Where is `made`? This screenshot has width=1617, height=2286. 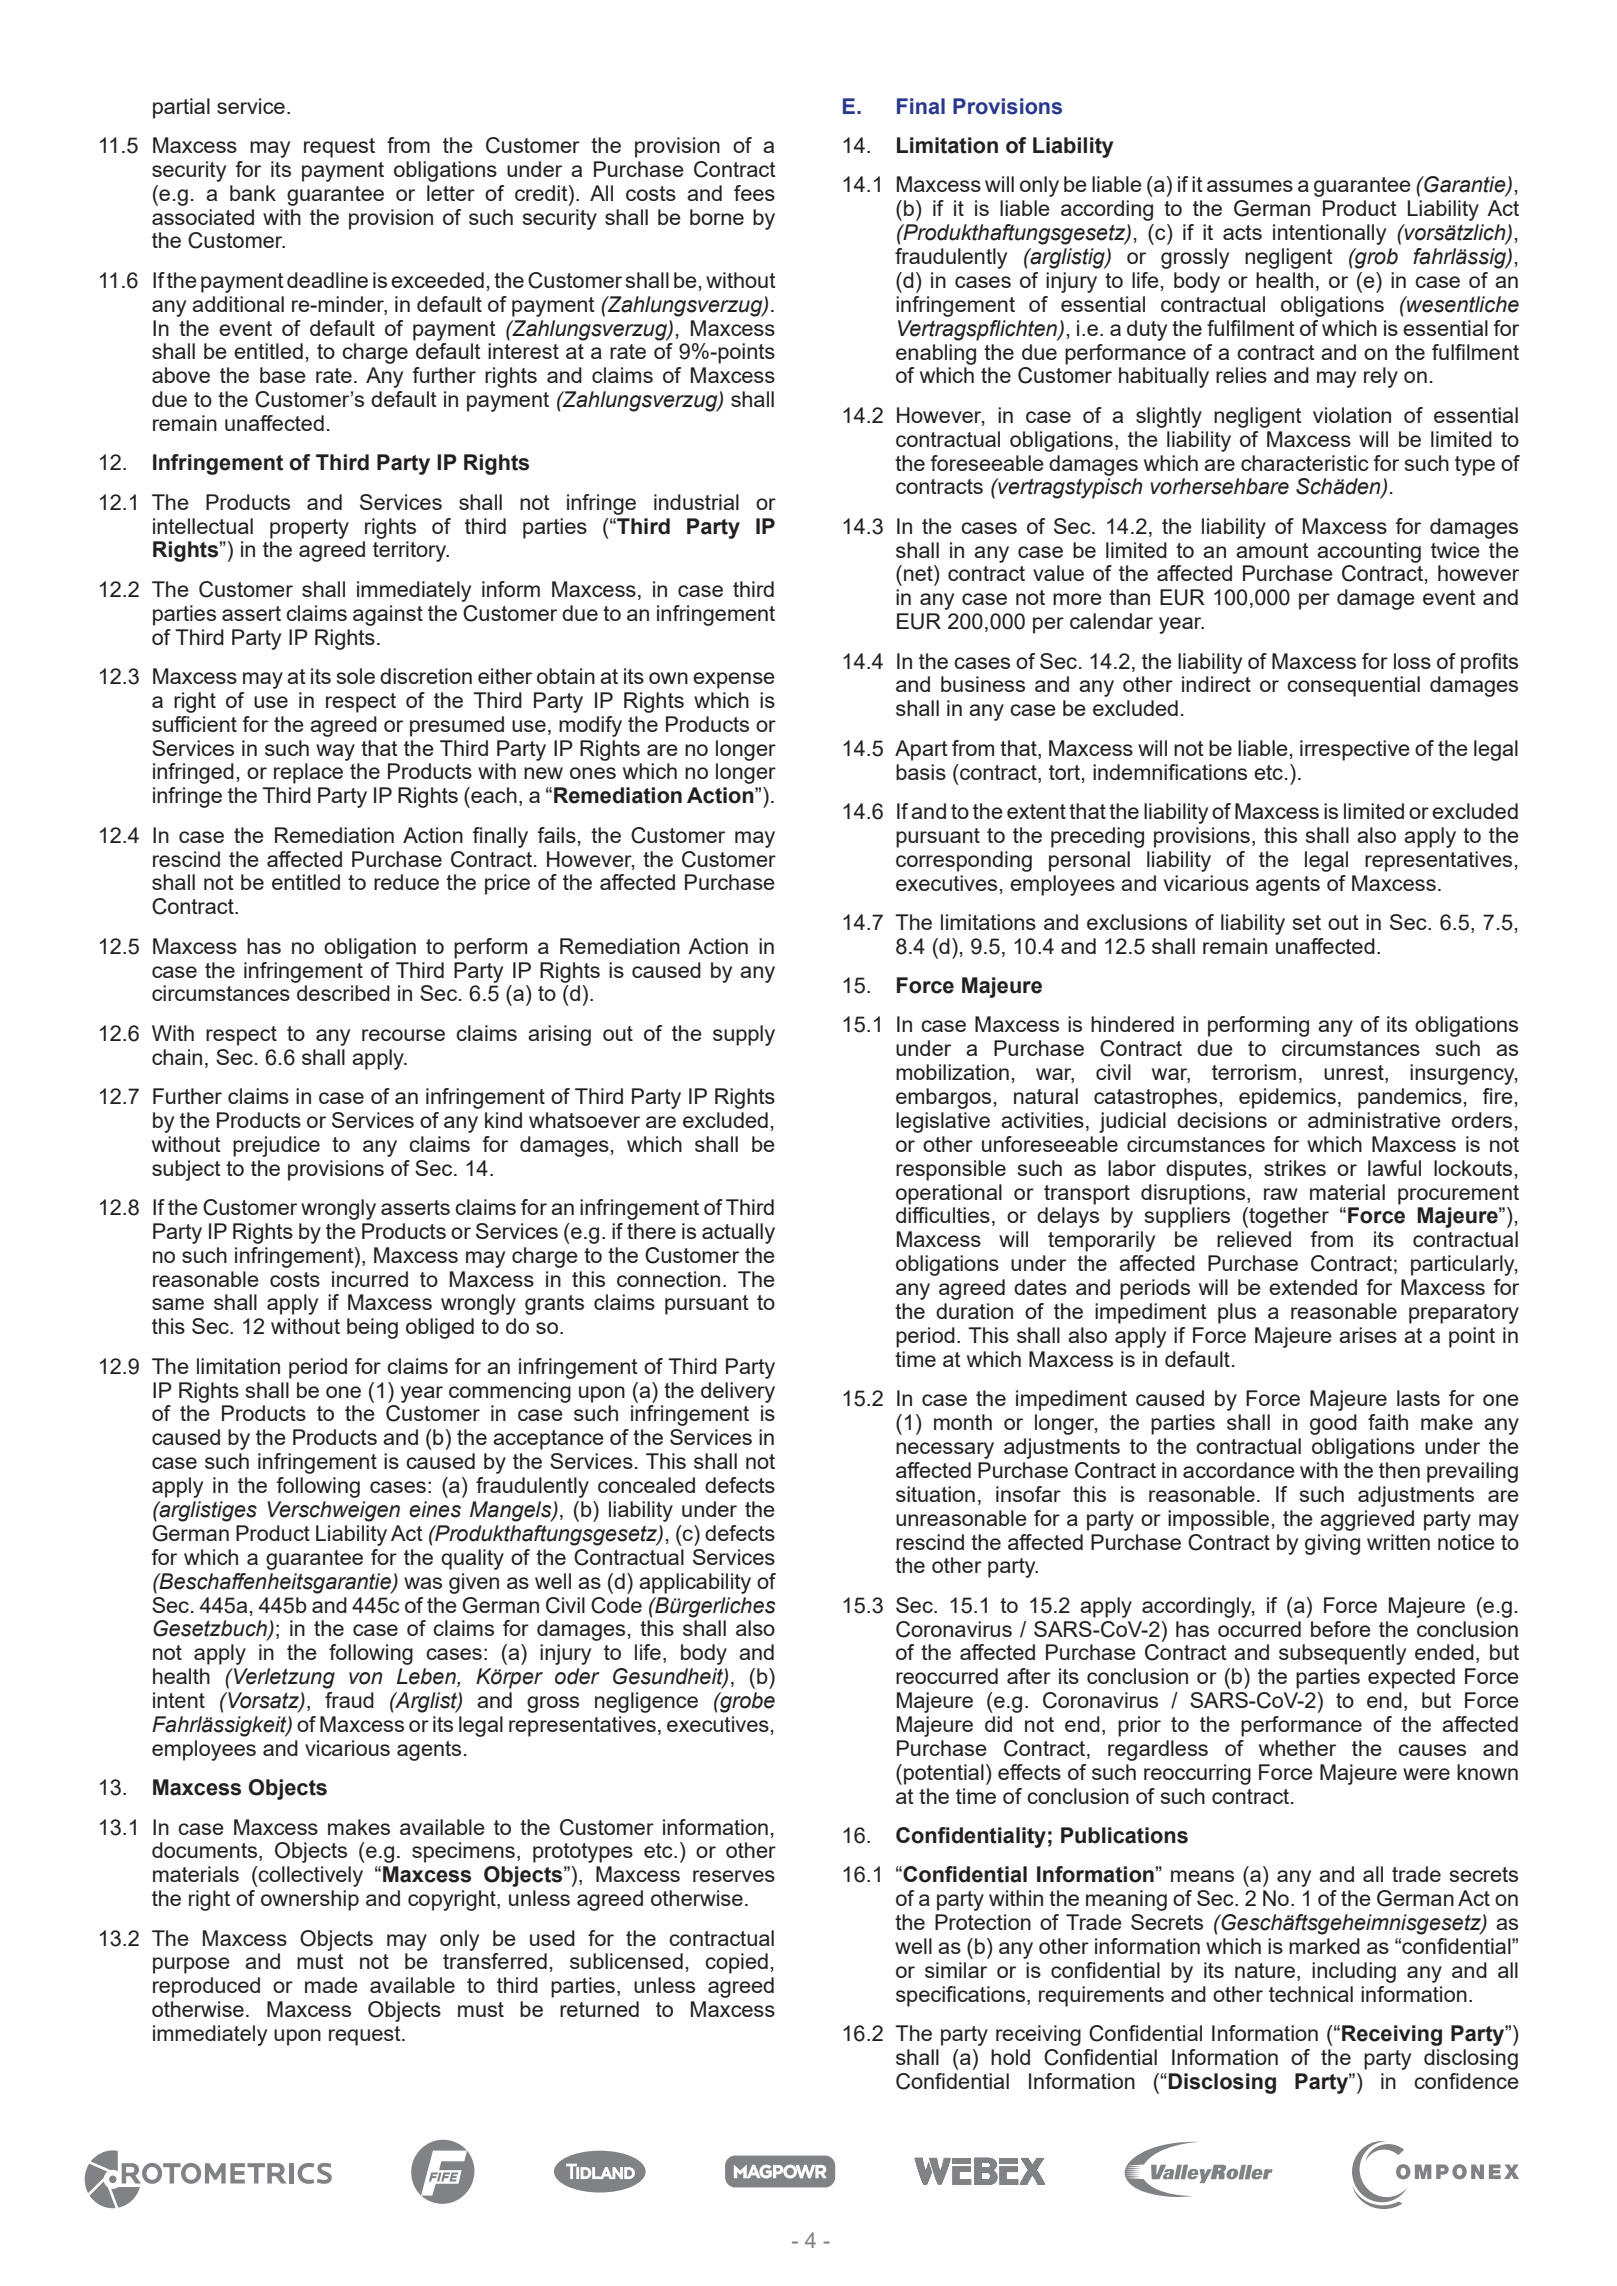
made is located at coordinates (331, 1985).
